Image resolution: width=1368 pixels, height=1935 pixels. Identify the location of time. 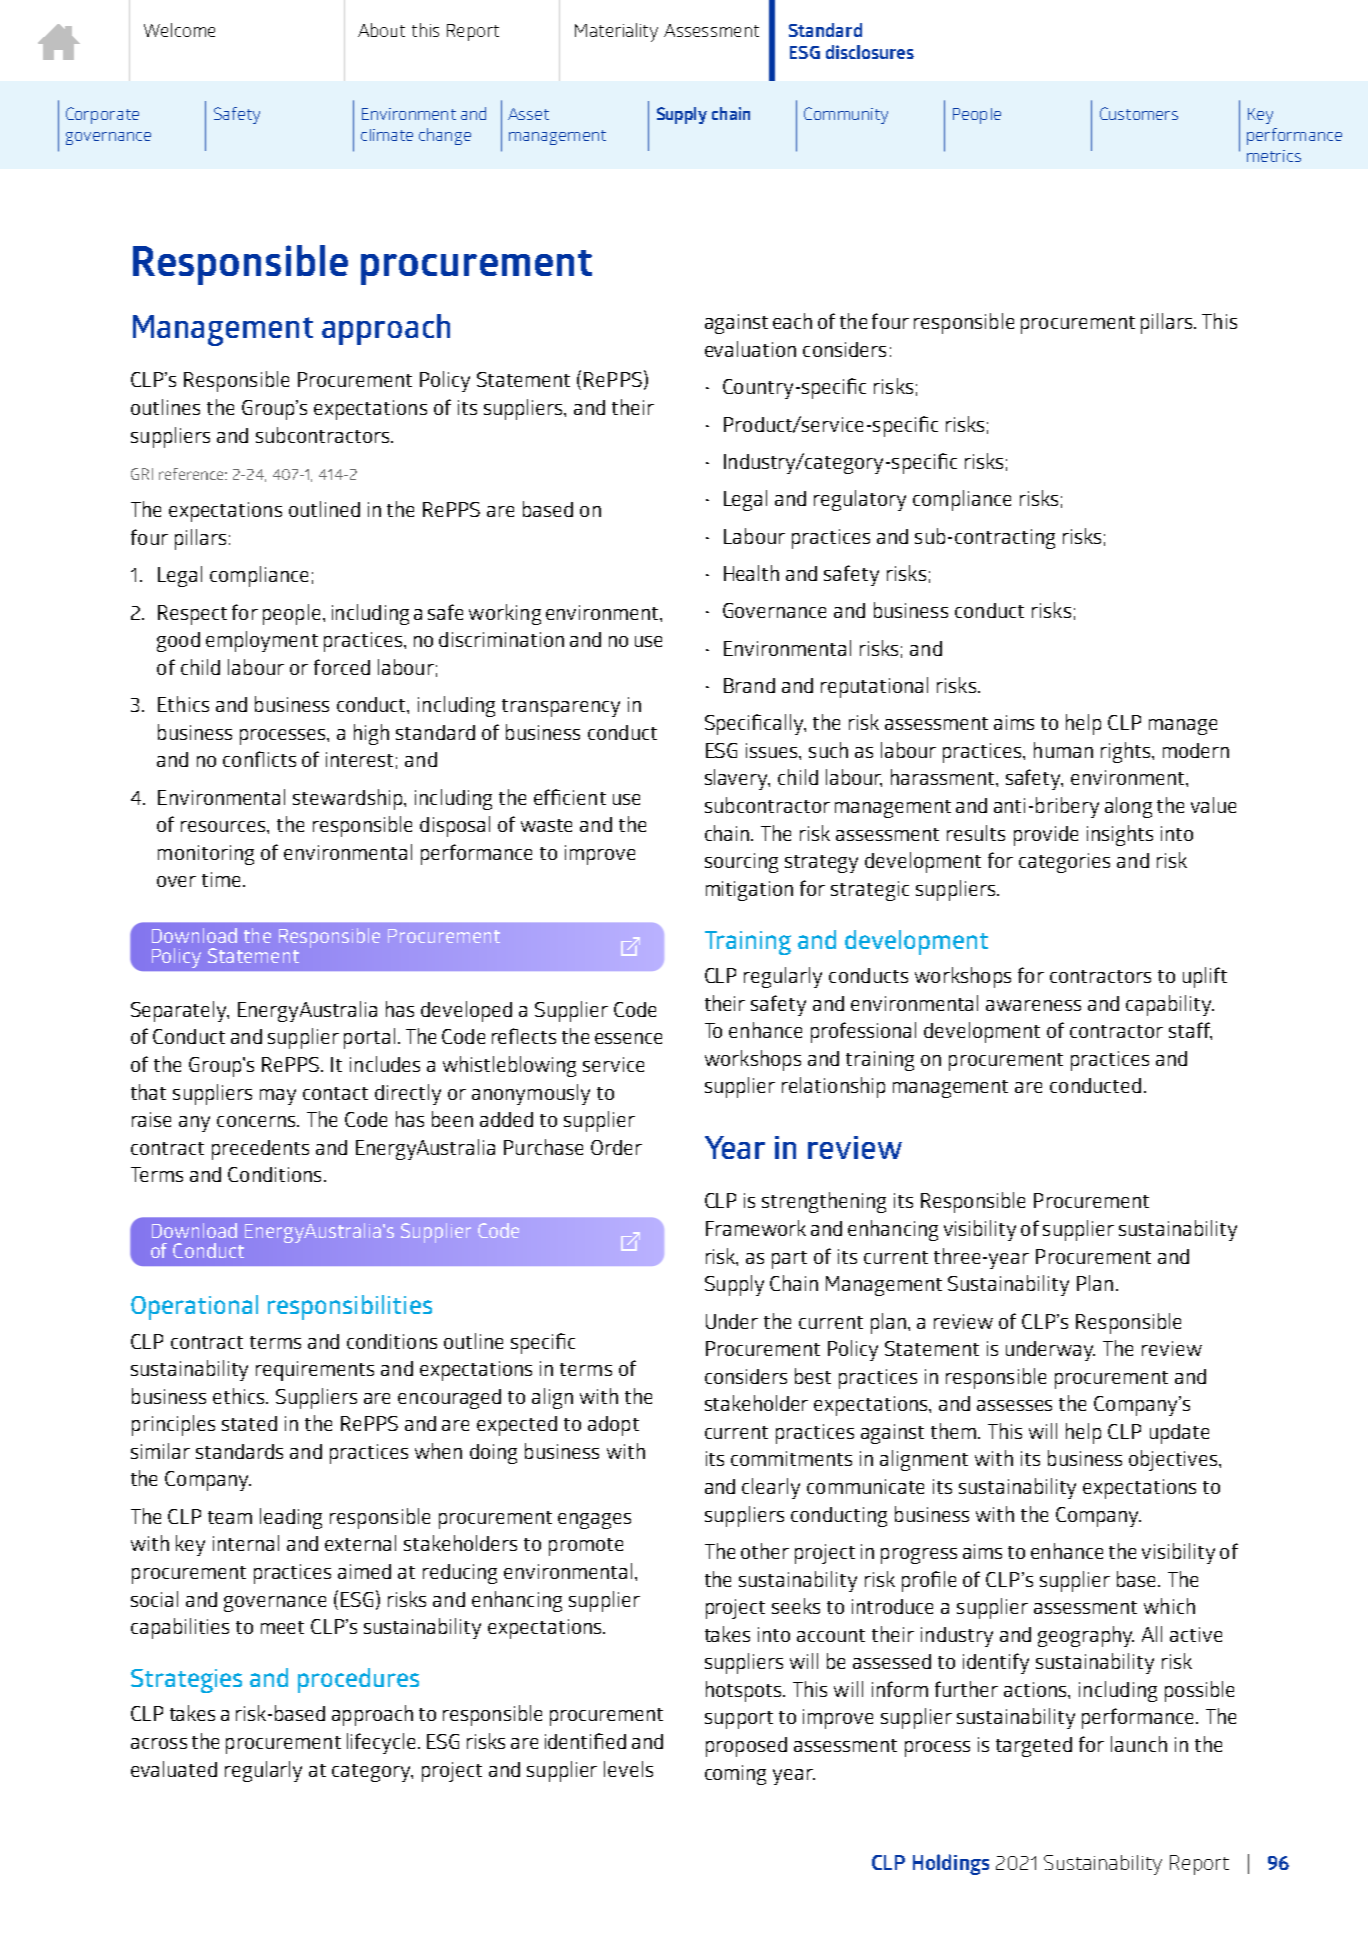
(221, 879).
